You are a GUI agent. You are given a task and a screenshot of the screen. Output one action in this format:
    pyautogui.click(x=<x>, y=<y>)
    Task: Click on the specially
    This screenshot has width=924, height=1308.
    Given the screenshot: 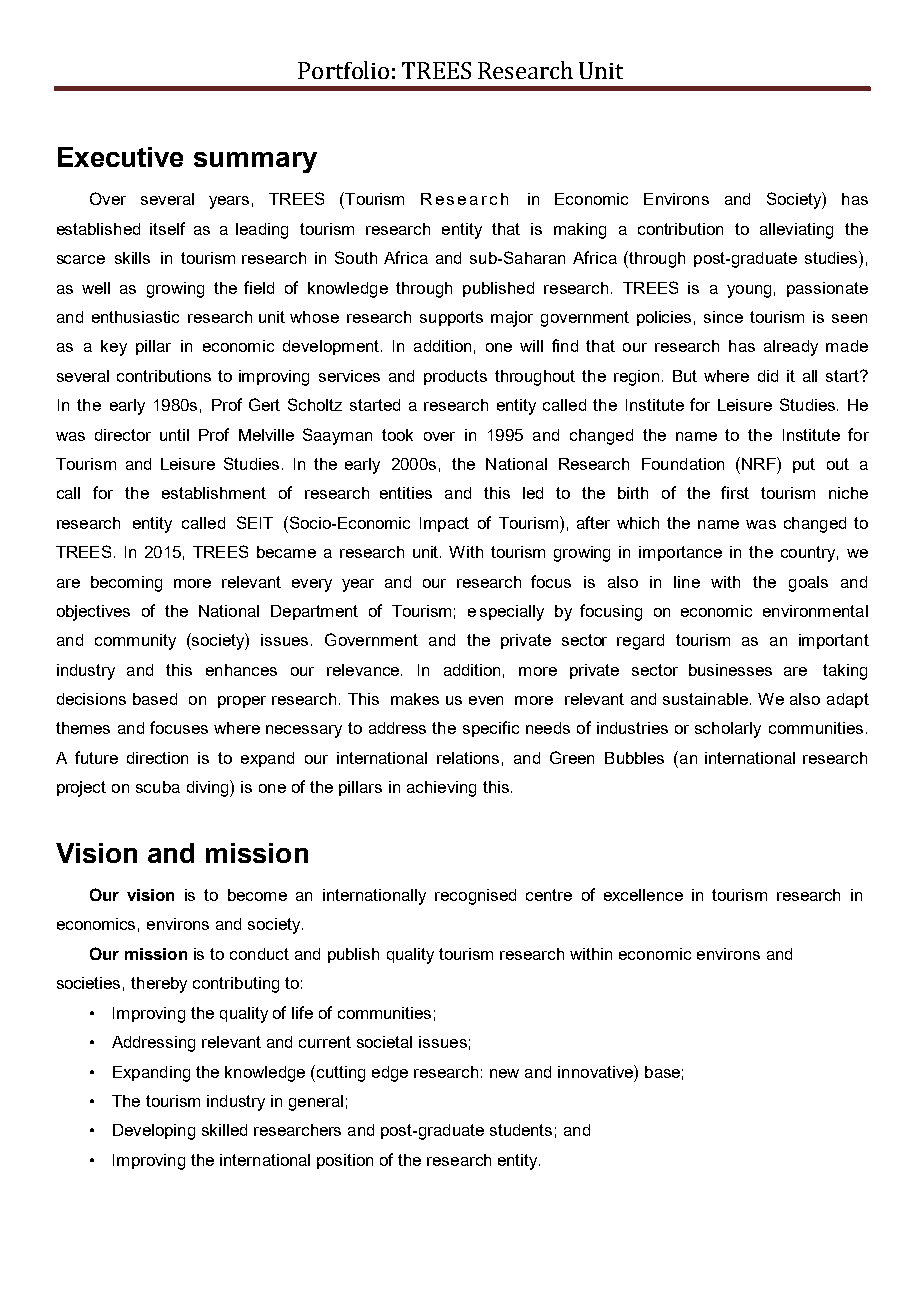 What is the action you would take?
    pyautogui.click(x=512, y=613)
